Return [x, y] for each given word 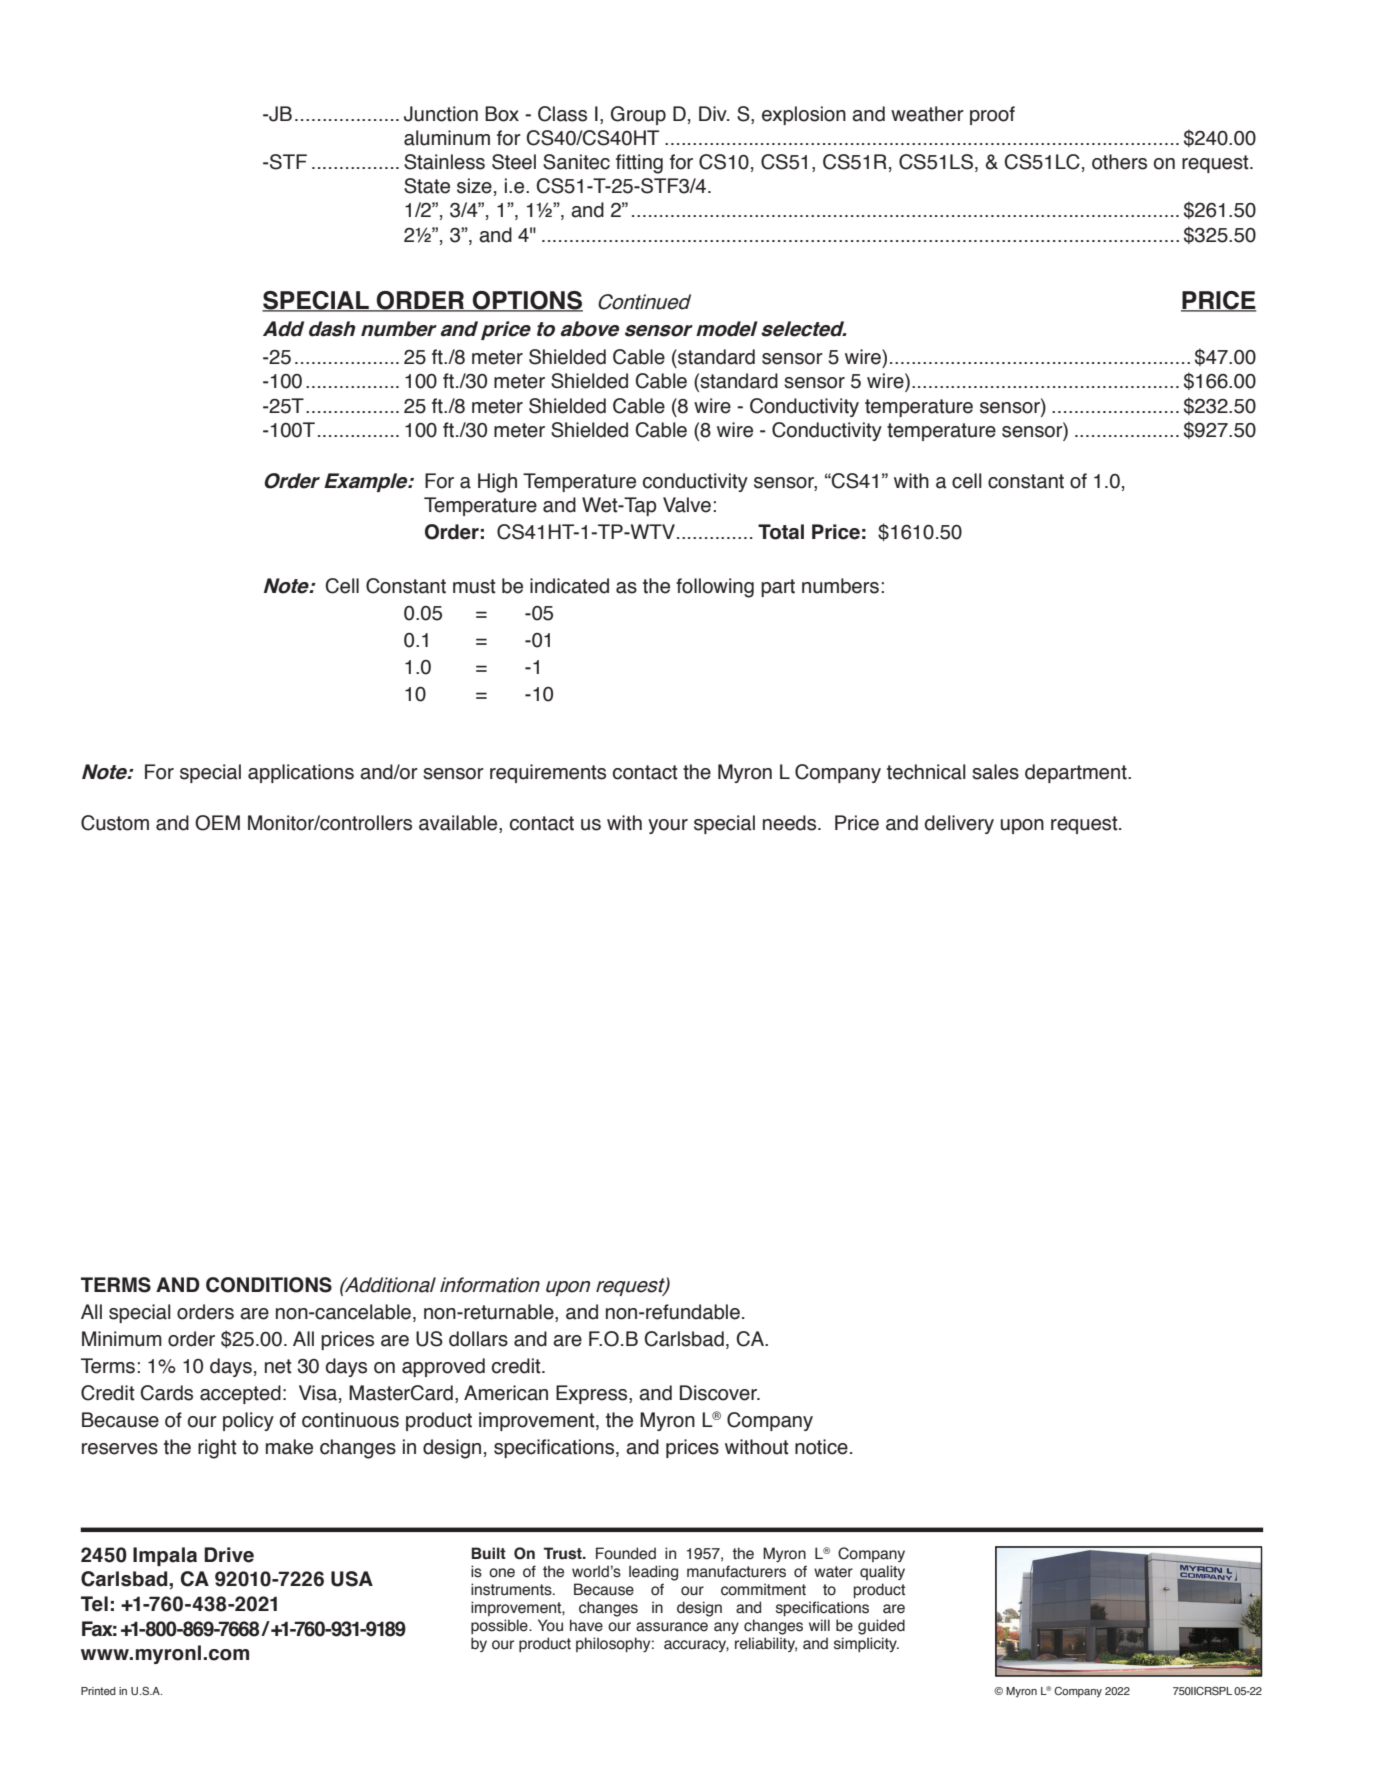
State [427, 186]
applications [301, 773]
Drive [229, 1555]
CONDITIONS [269, 1285]
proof [992, 115]
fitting [639, 164]
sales [995, 772]
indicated [569, 586]
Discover [719, 1393]
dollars [478, 1339]
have [586, 1625]
